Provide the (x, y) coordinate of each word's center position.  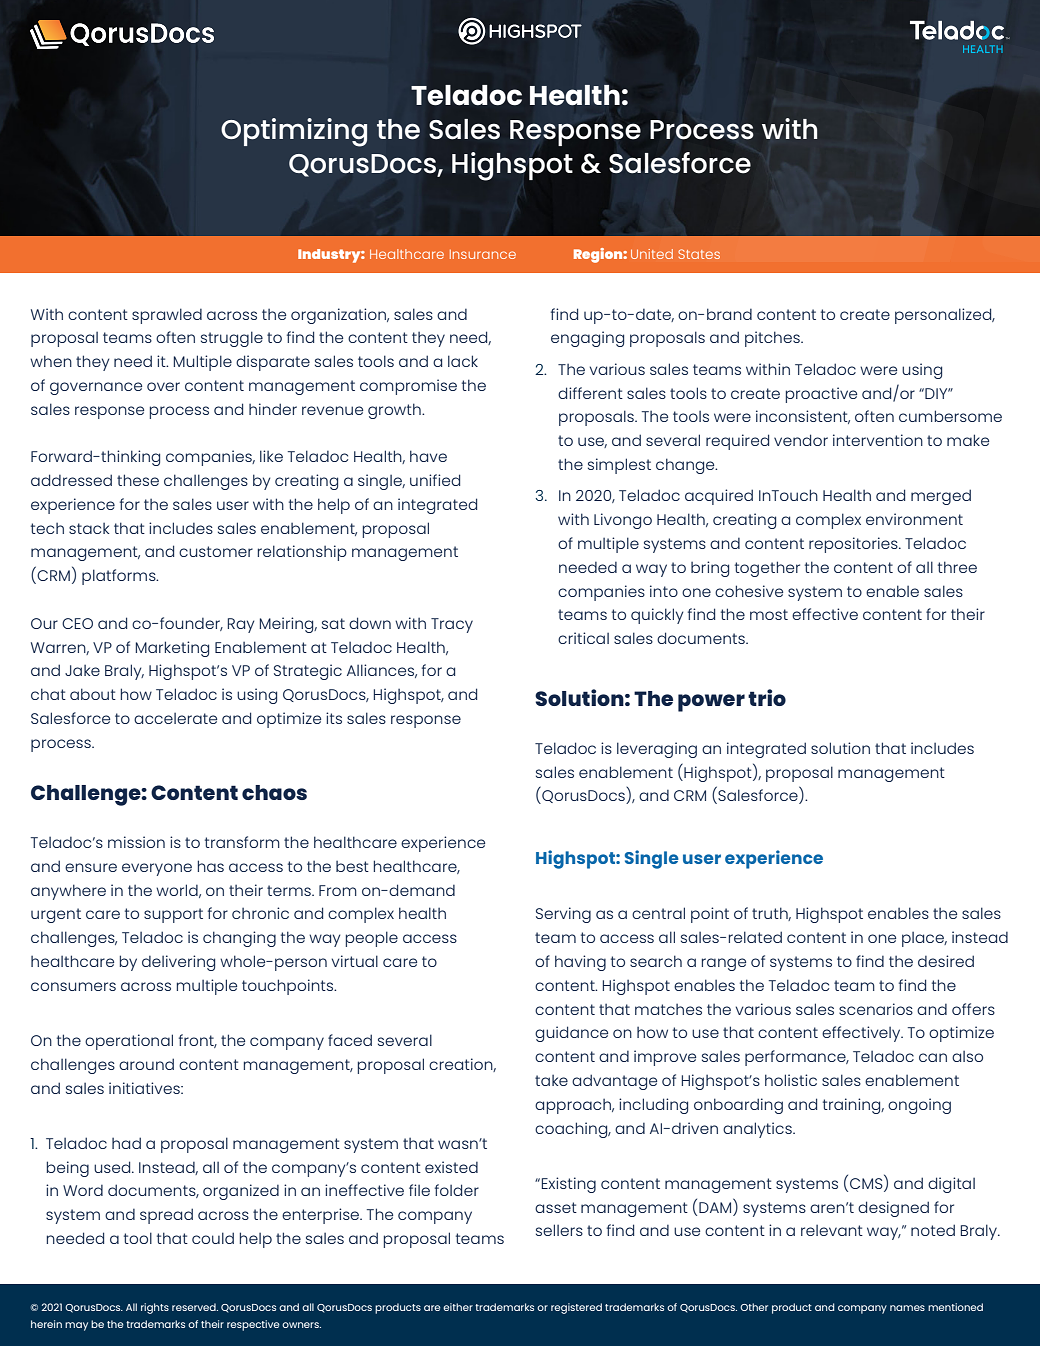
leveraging (657, 750)
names (907, 1308)
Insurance (483, 254)
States (699, 254)
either (458, 1307)
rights (155, 1308)
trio (767, 697)
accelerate (175, 718)
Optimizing (294, 132)
